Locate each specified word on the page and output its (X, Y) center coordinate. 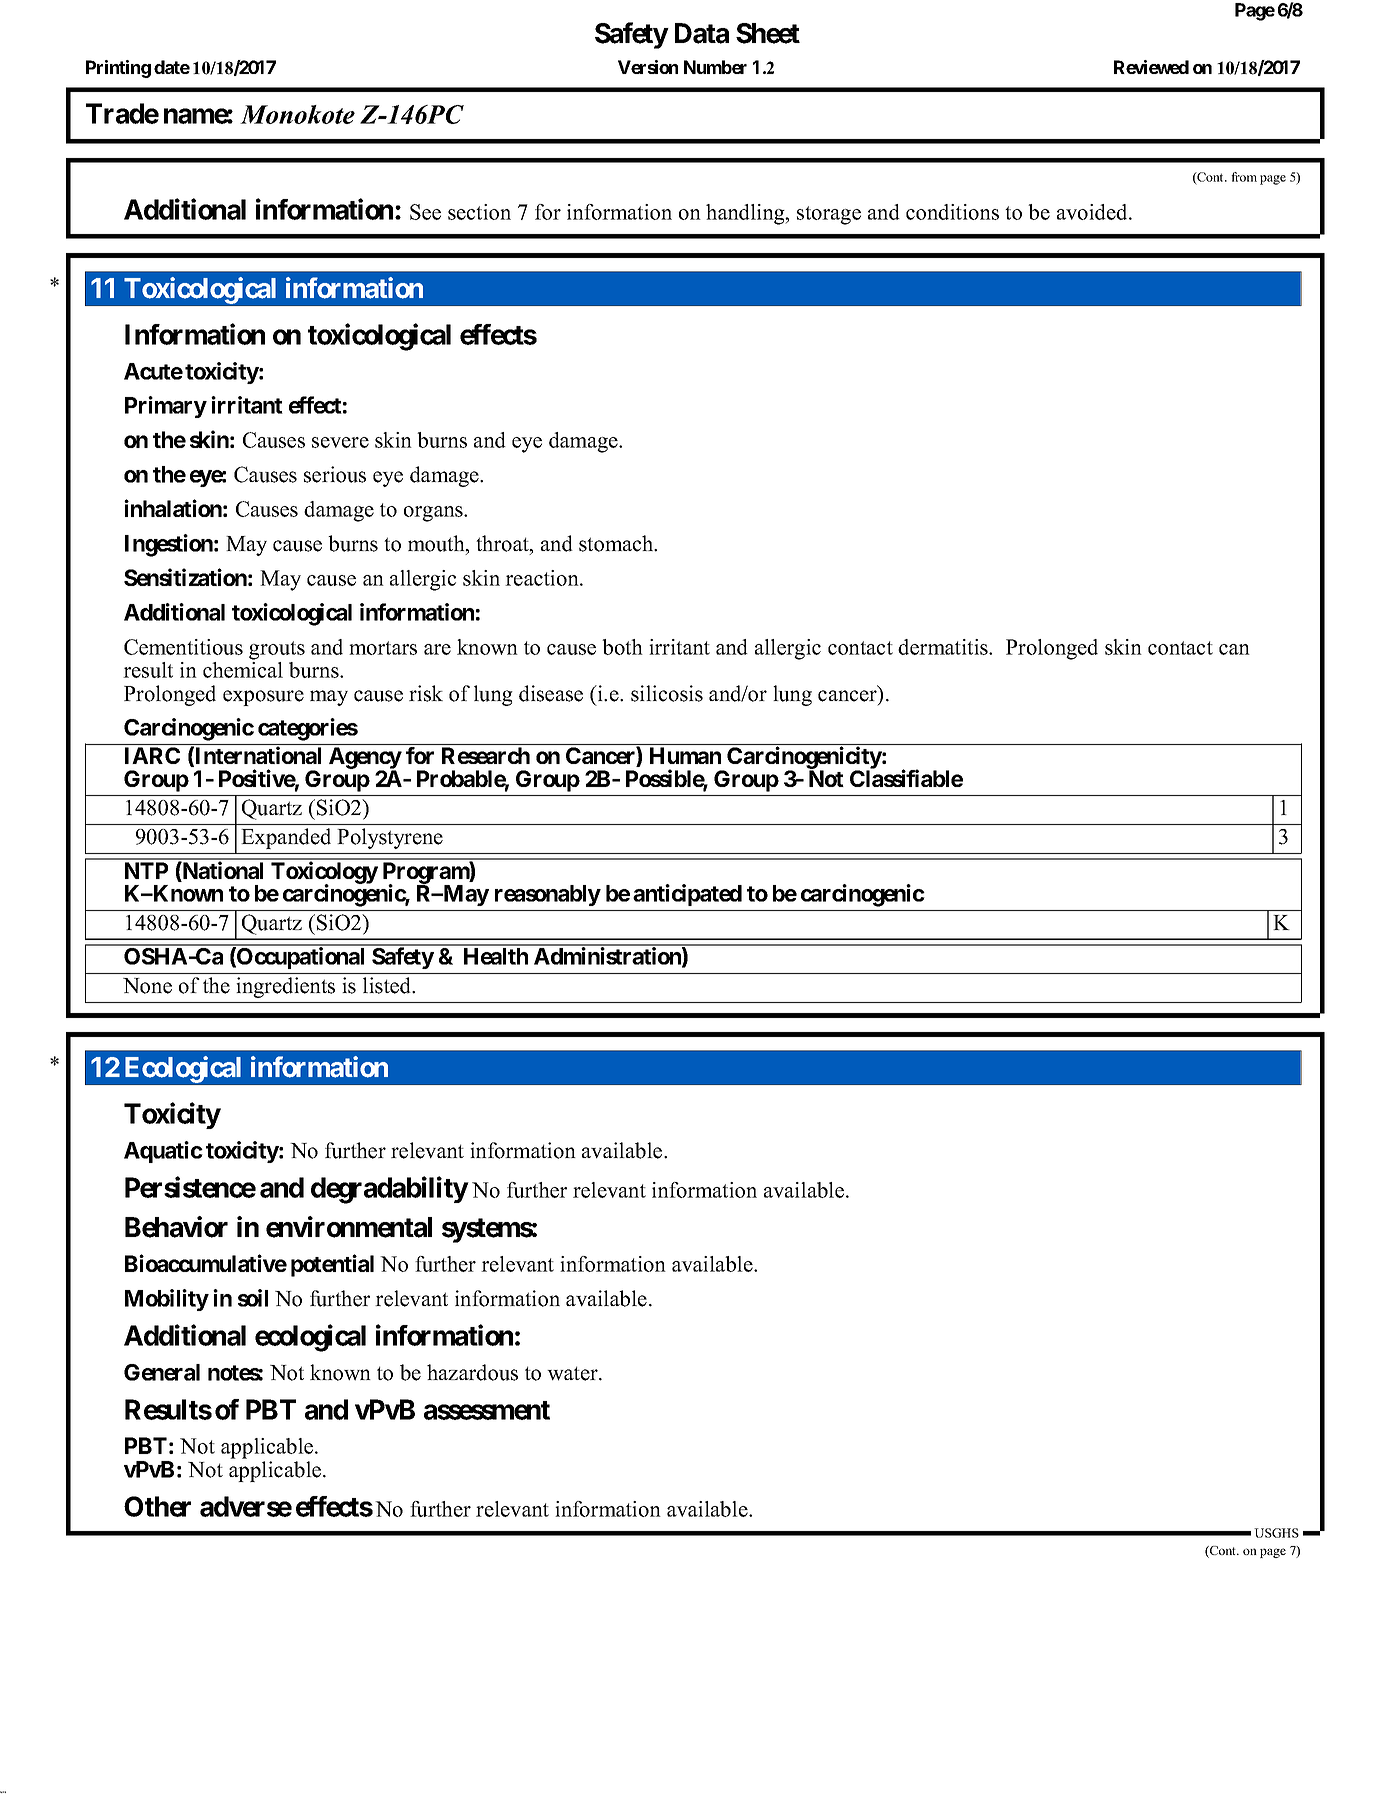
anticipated (687, 895)
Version (648, 67)
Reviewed (1151, 67)
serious (335, 474)
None (147, 986)
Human (685, 755)
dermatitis (944, 647)
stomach (617, 543)
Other (157, 1506)
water (573, 1373)
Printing (118, 69)
